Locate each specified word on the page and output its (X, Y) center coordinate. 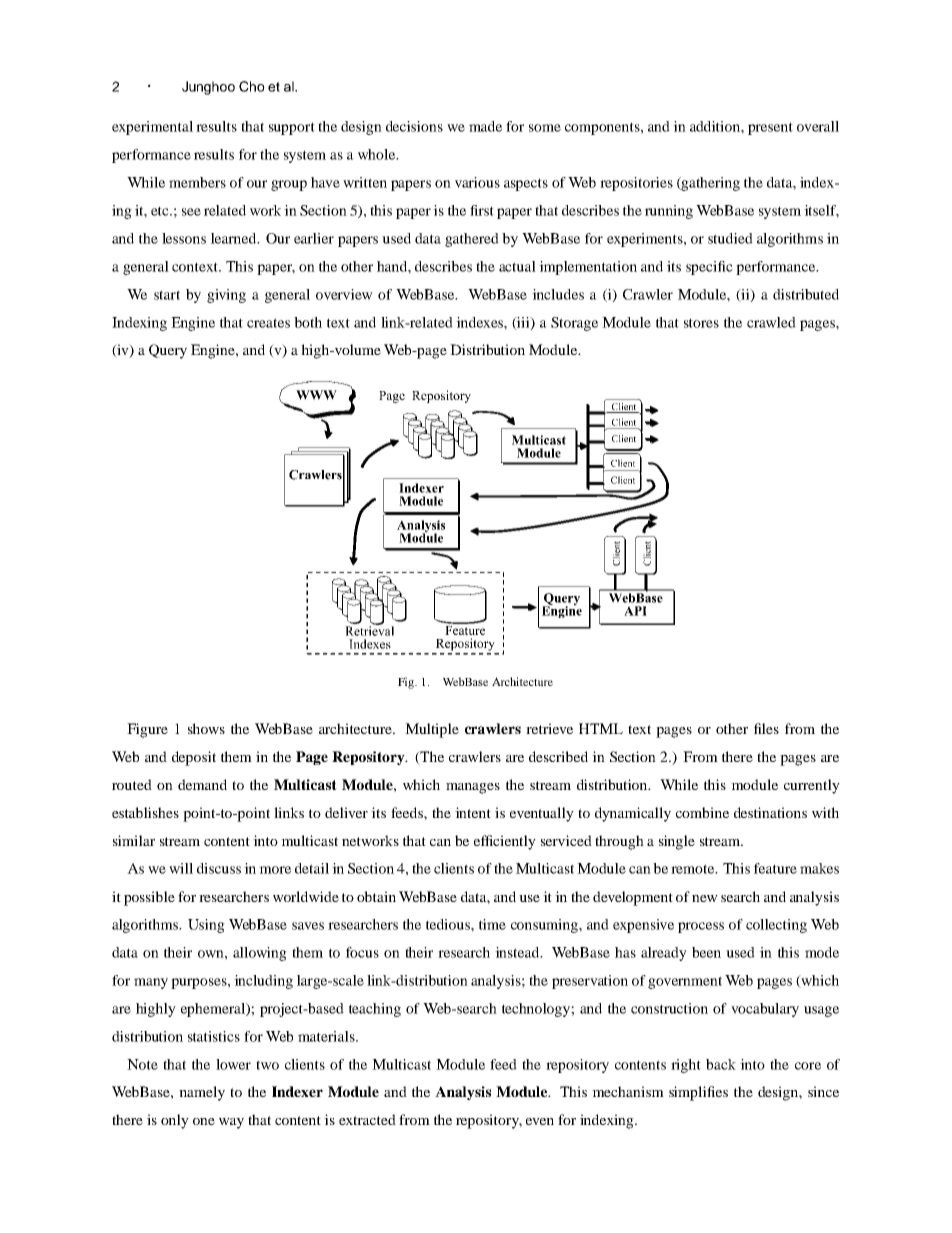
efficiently (505, 842)
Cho (252, 86)
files (766, 728)
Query (168, 351)
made (485, 126)
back (721, 1064)
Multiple (432, 730)
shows (206, 728)
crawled (771, 322)
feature (775, 868)
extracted (367, 1119)
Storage (574, 324)
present (770, 128)
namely (202, 1093)
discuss (219, 868)
